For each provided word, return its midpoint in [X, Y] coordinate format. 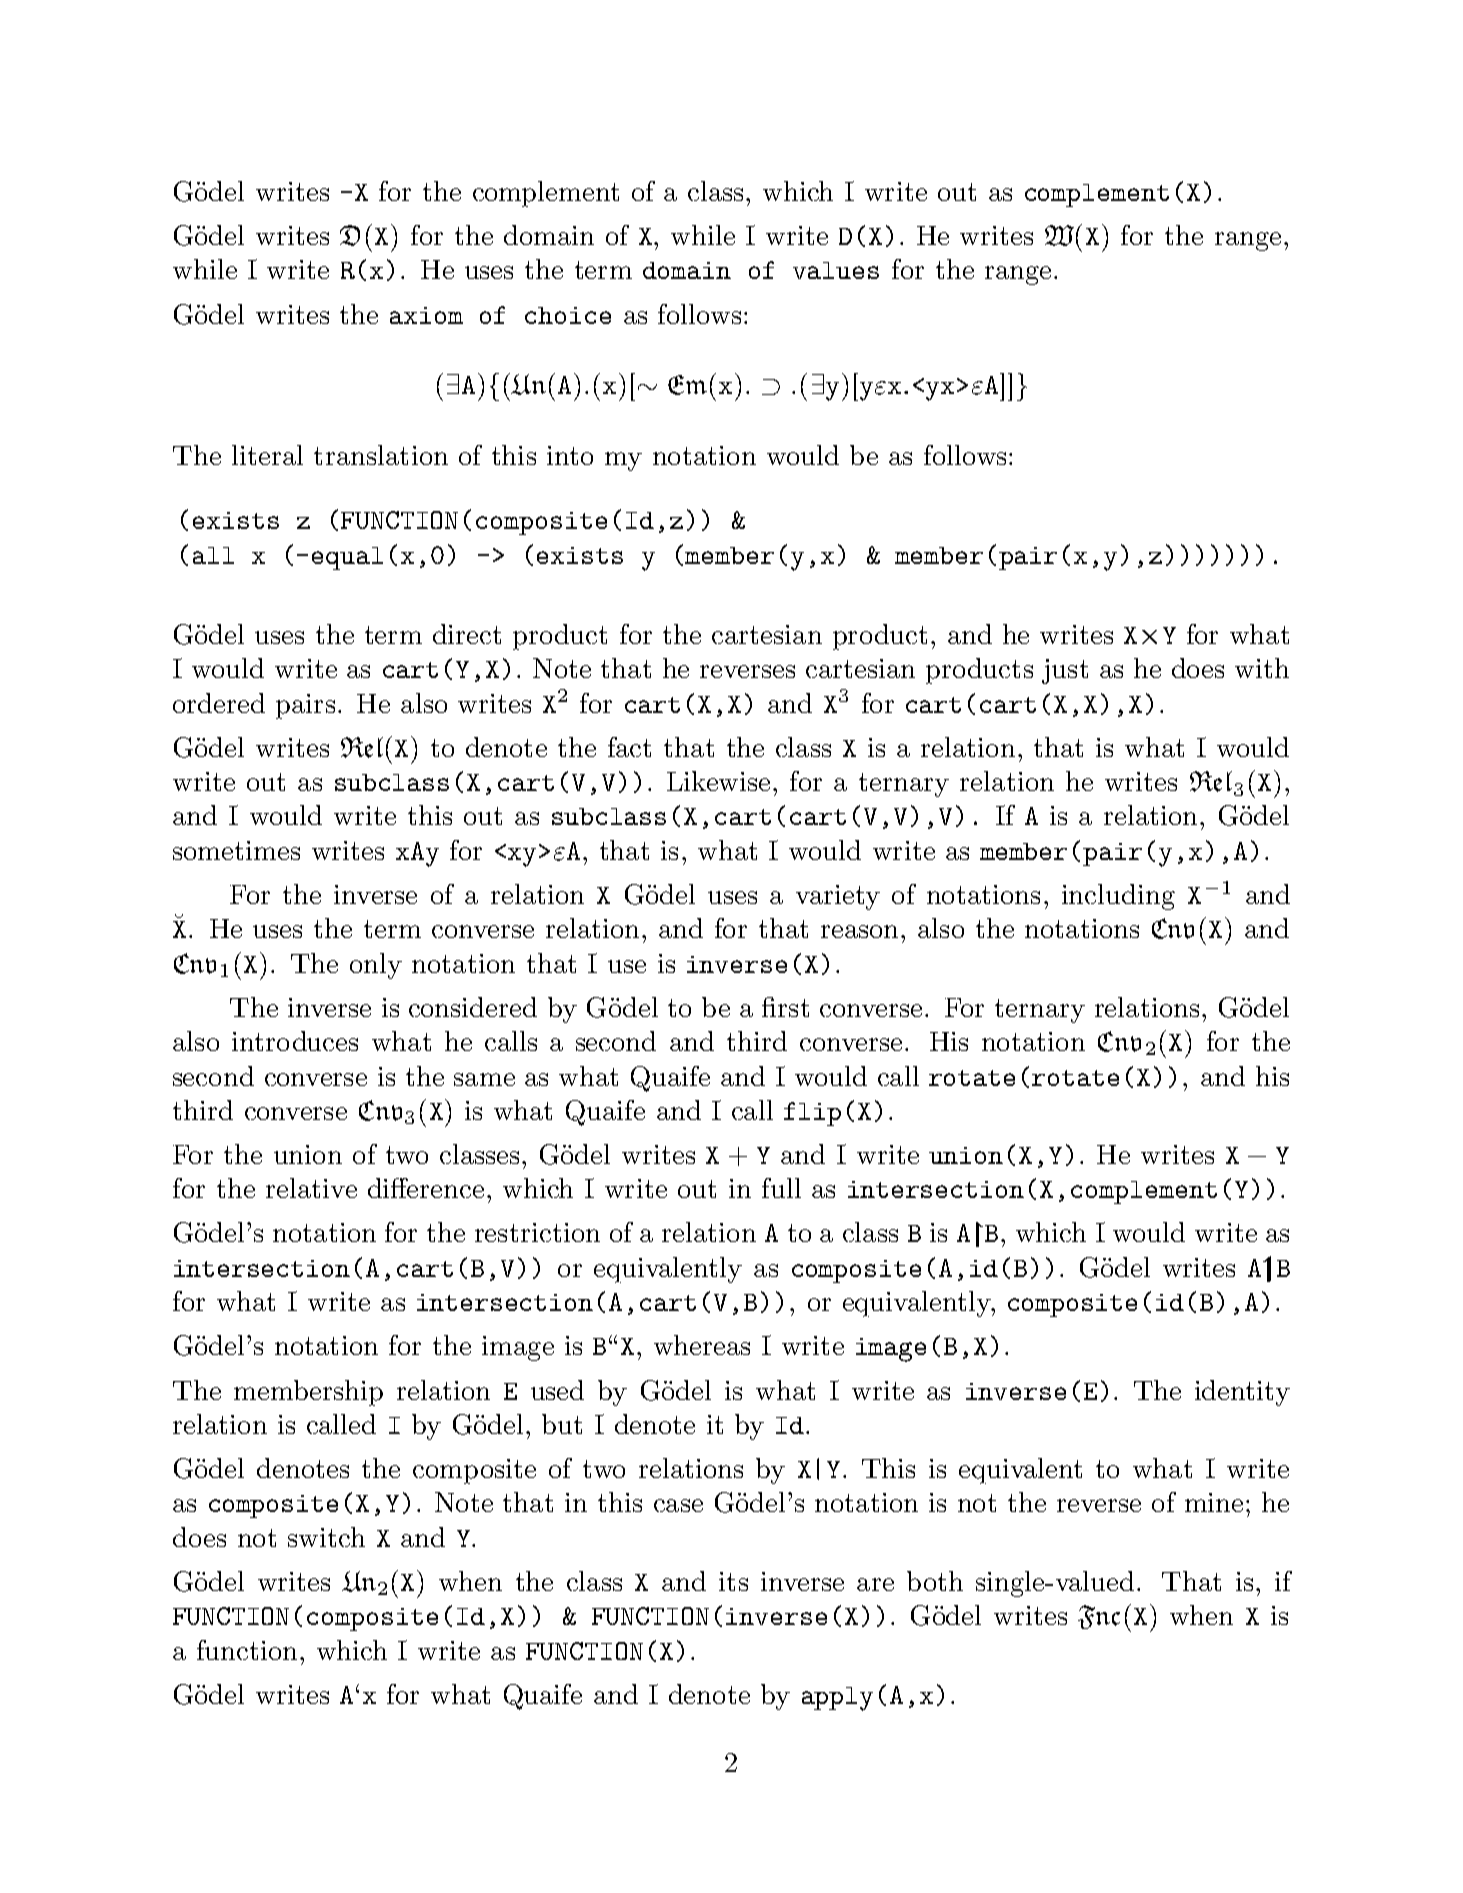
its [733, 1581]
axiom [426, 315]
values [836, 270]
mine [1214, 1502]
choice [568, 315]
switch [326, 1537]
